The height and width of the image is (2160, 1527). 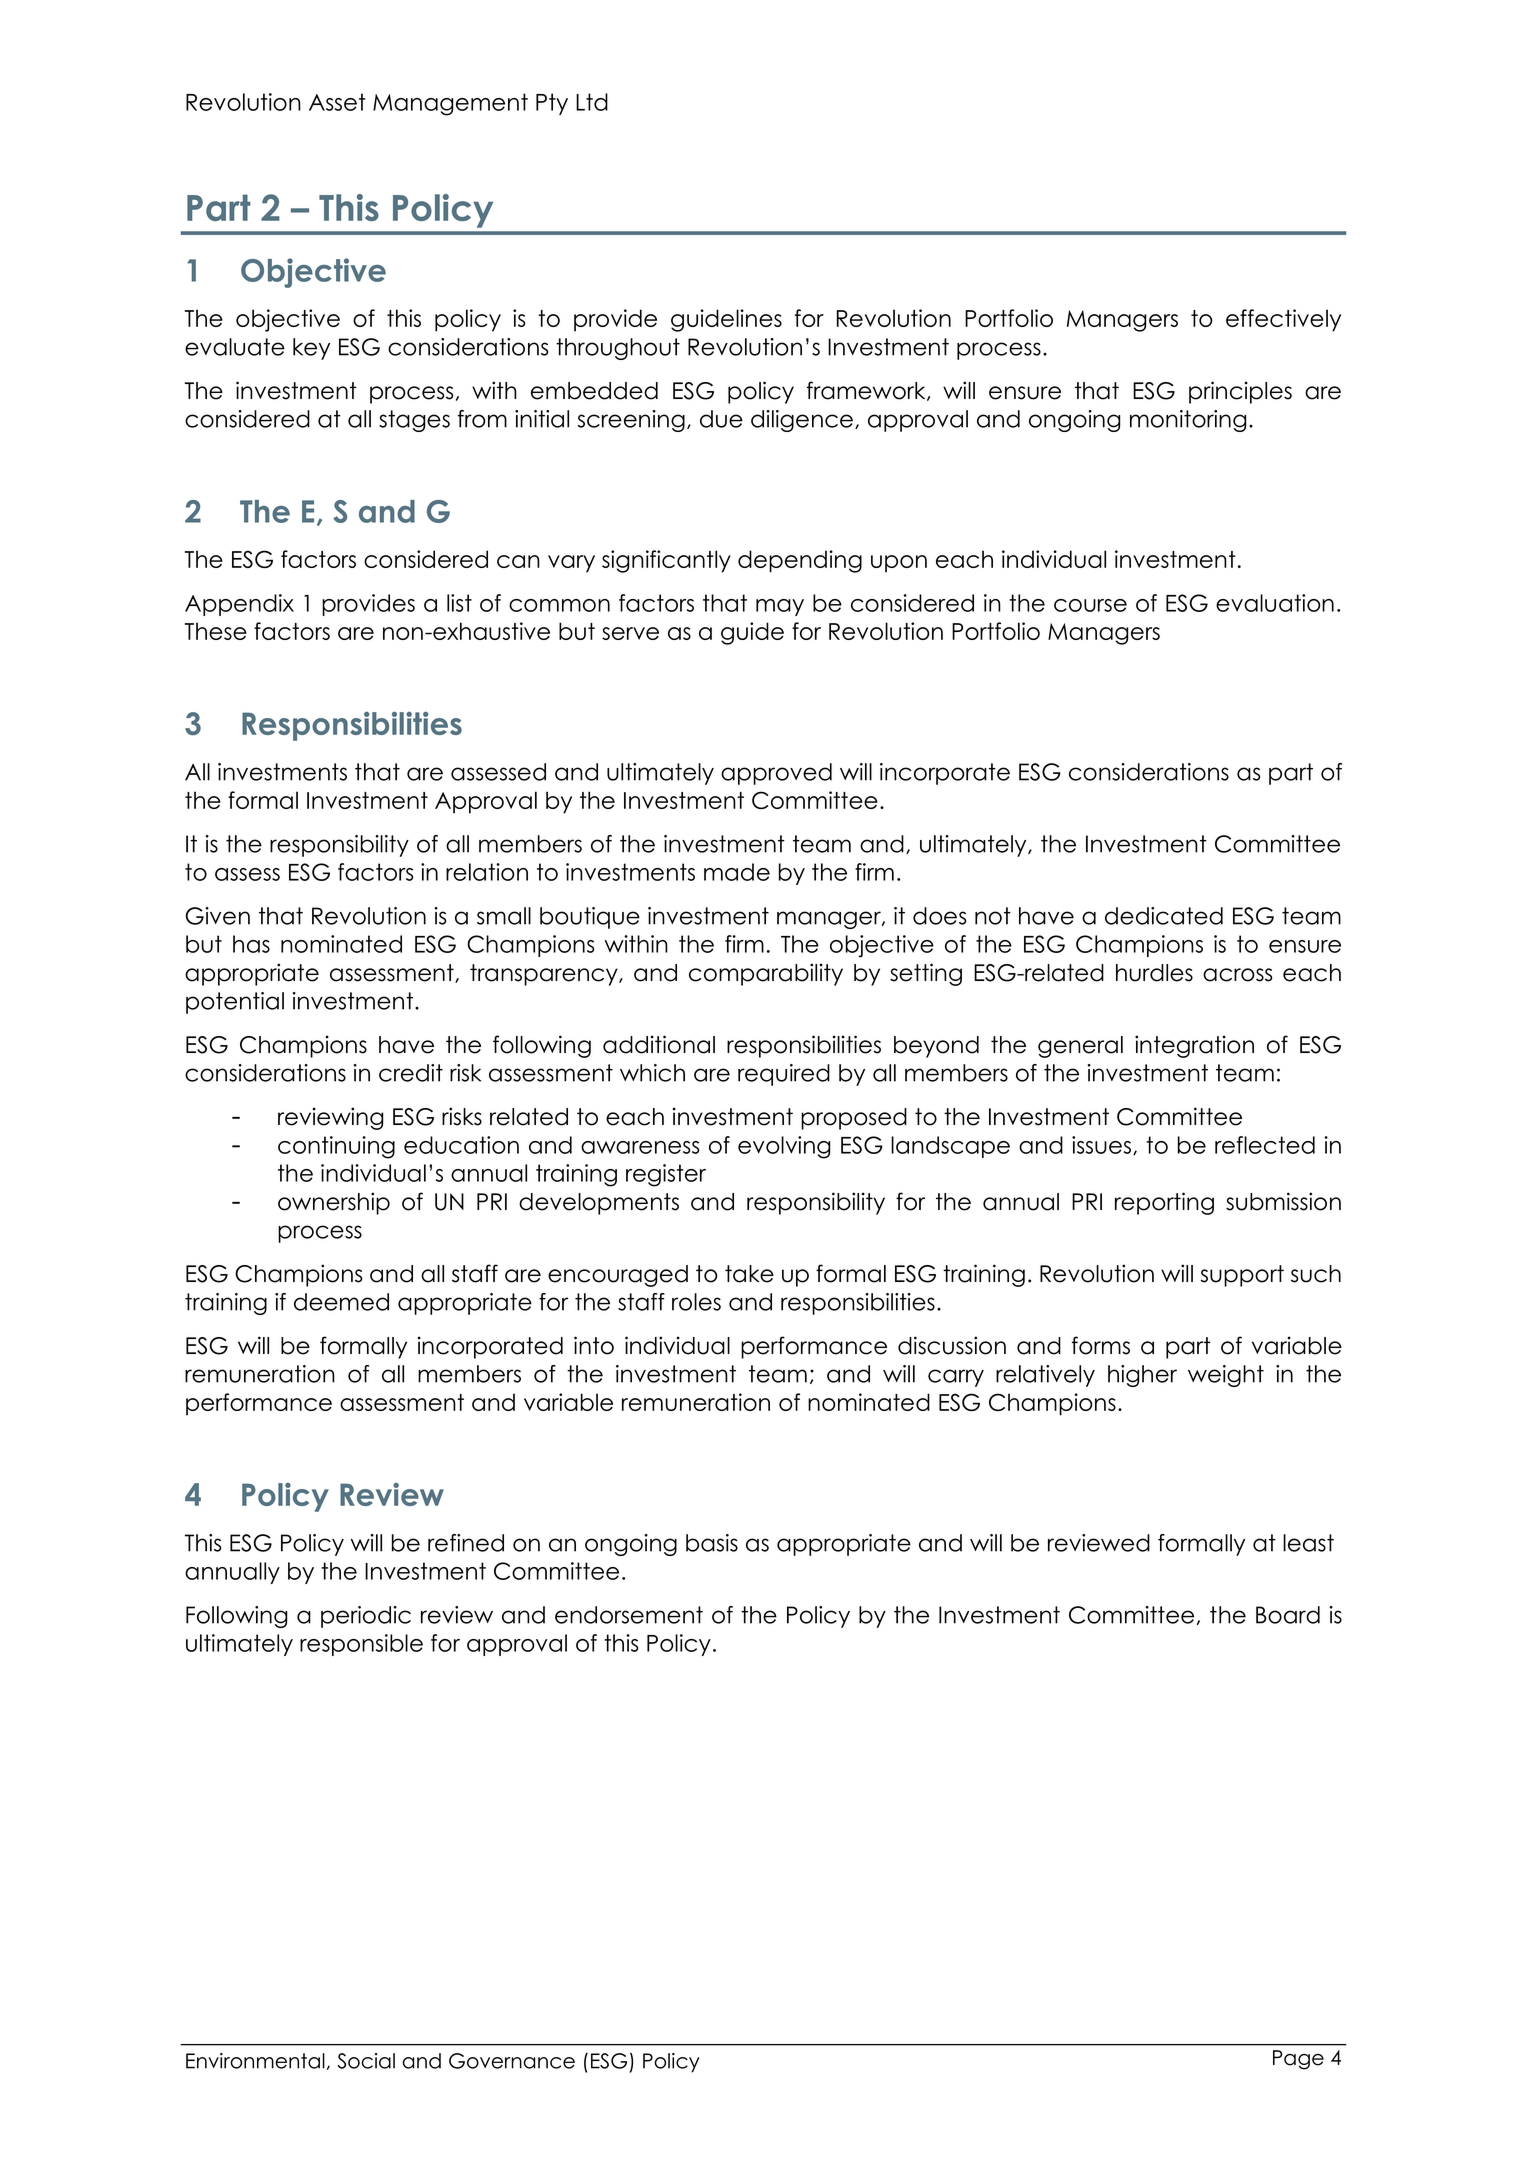 What do you see at coordinates (239, 605) in the image?
I see `Appendix` at bounding box center [239, 605].
